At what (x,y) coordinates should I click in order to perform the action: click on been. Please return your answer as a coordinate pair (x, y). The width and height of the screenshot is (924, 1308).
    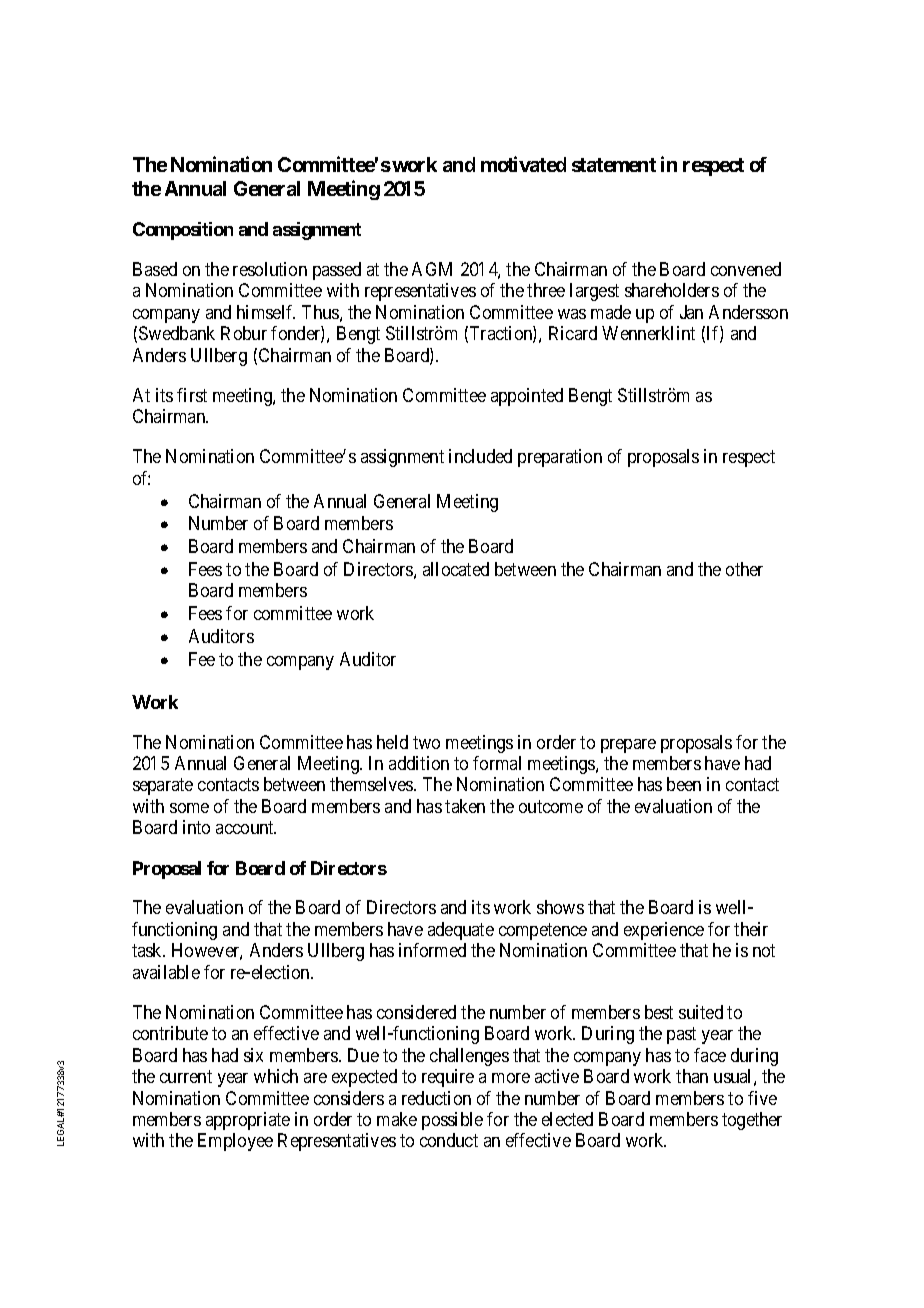
    Looking at the image, I should click on (684, 784).
